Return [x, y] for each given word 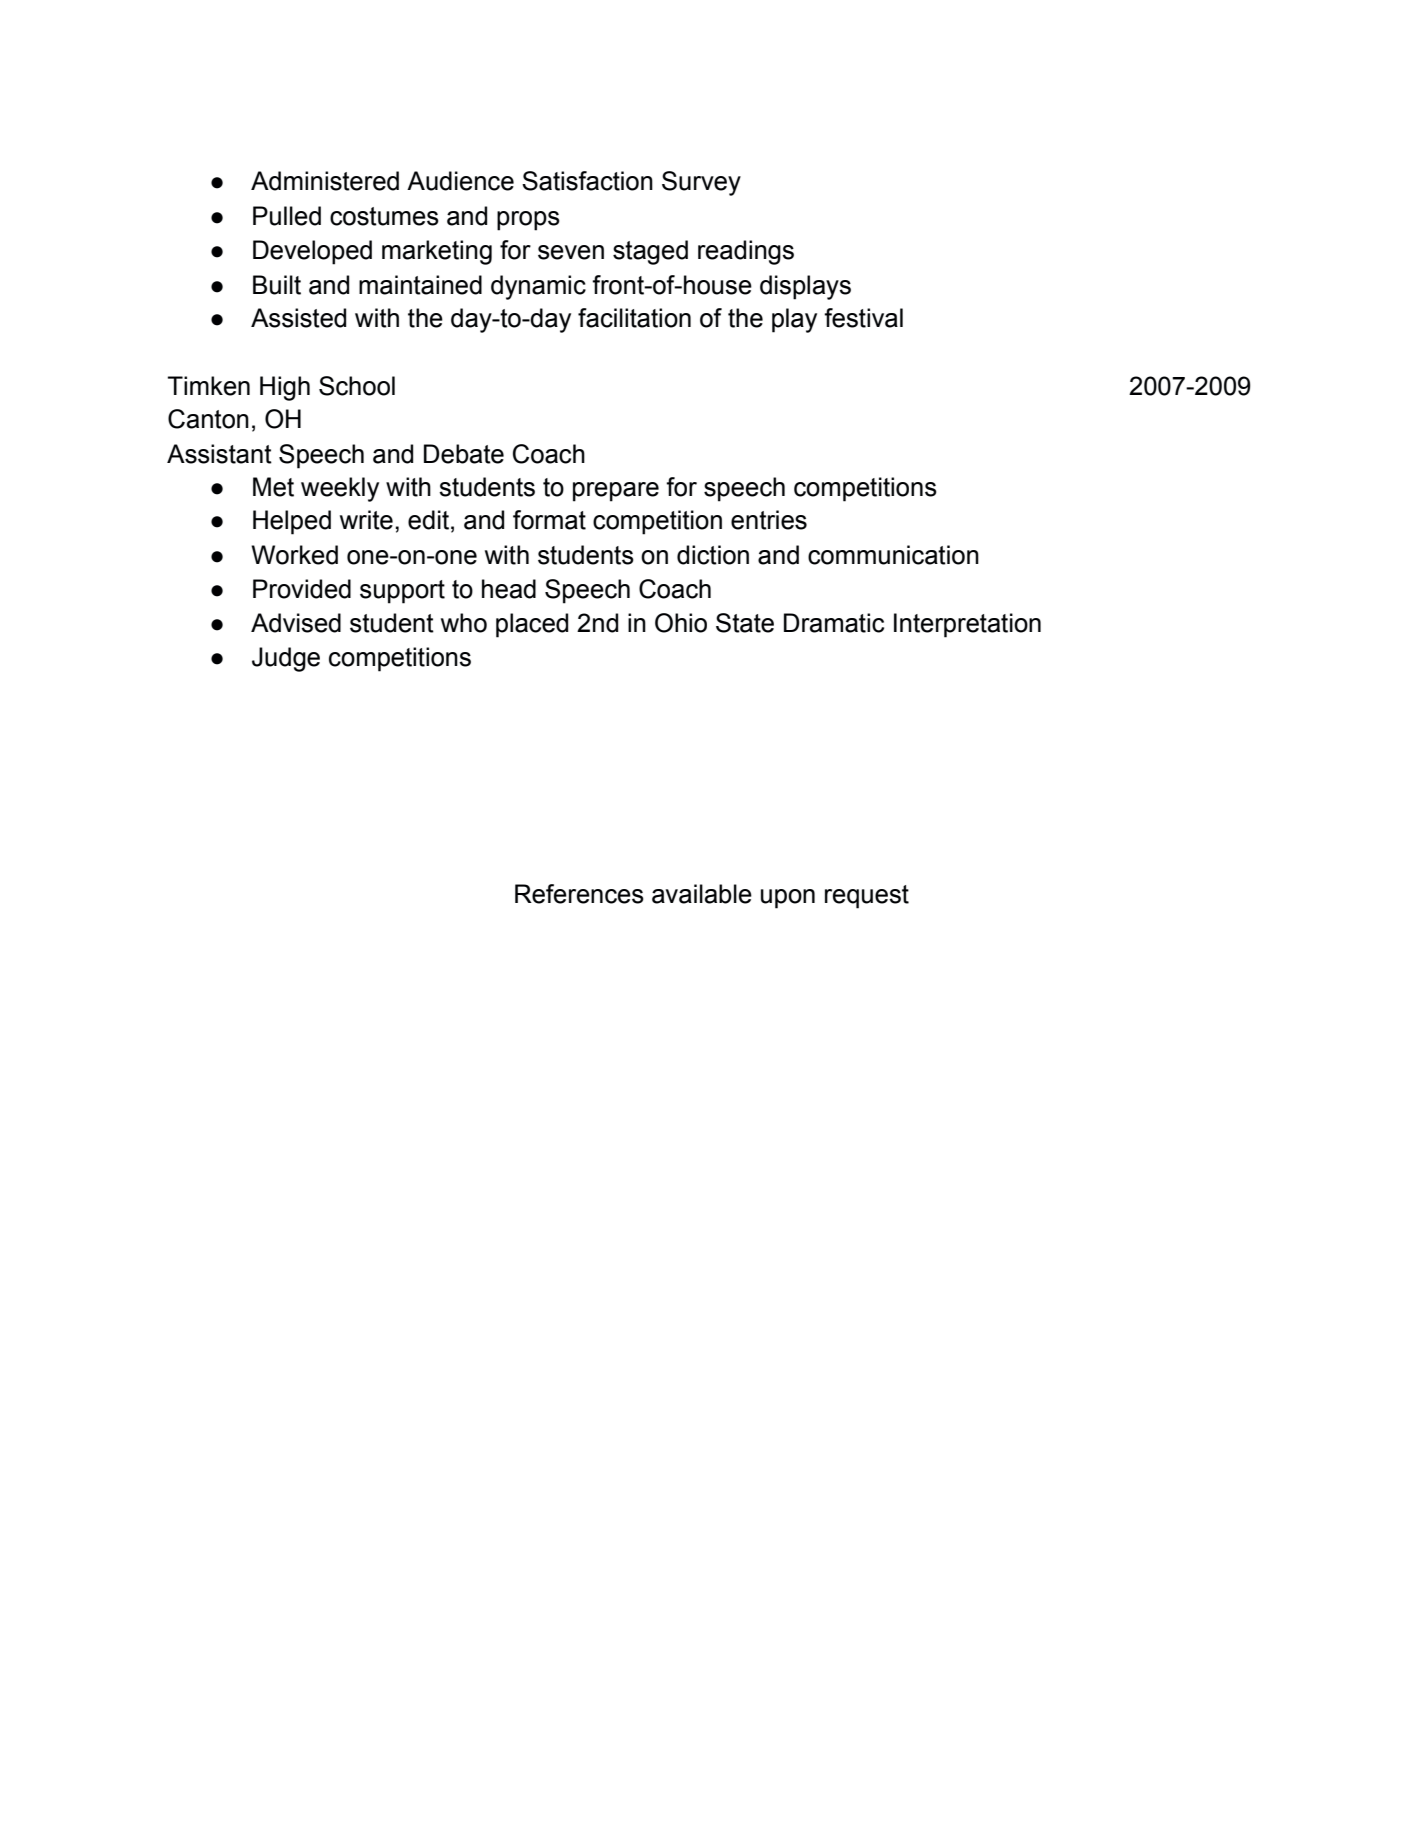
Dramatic [834, 623]
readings [746, 252]
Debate [464, 454]
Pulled [287, 216]
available [702, 894]
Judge [286, 659]
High [285, 388]
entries [769, 520]
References [579, 894]
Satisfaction [587, 181]
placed [532, 625]
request [867, 897]
